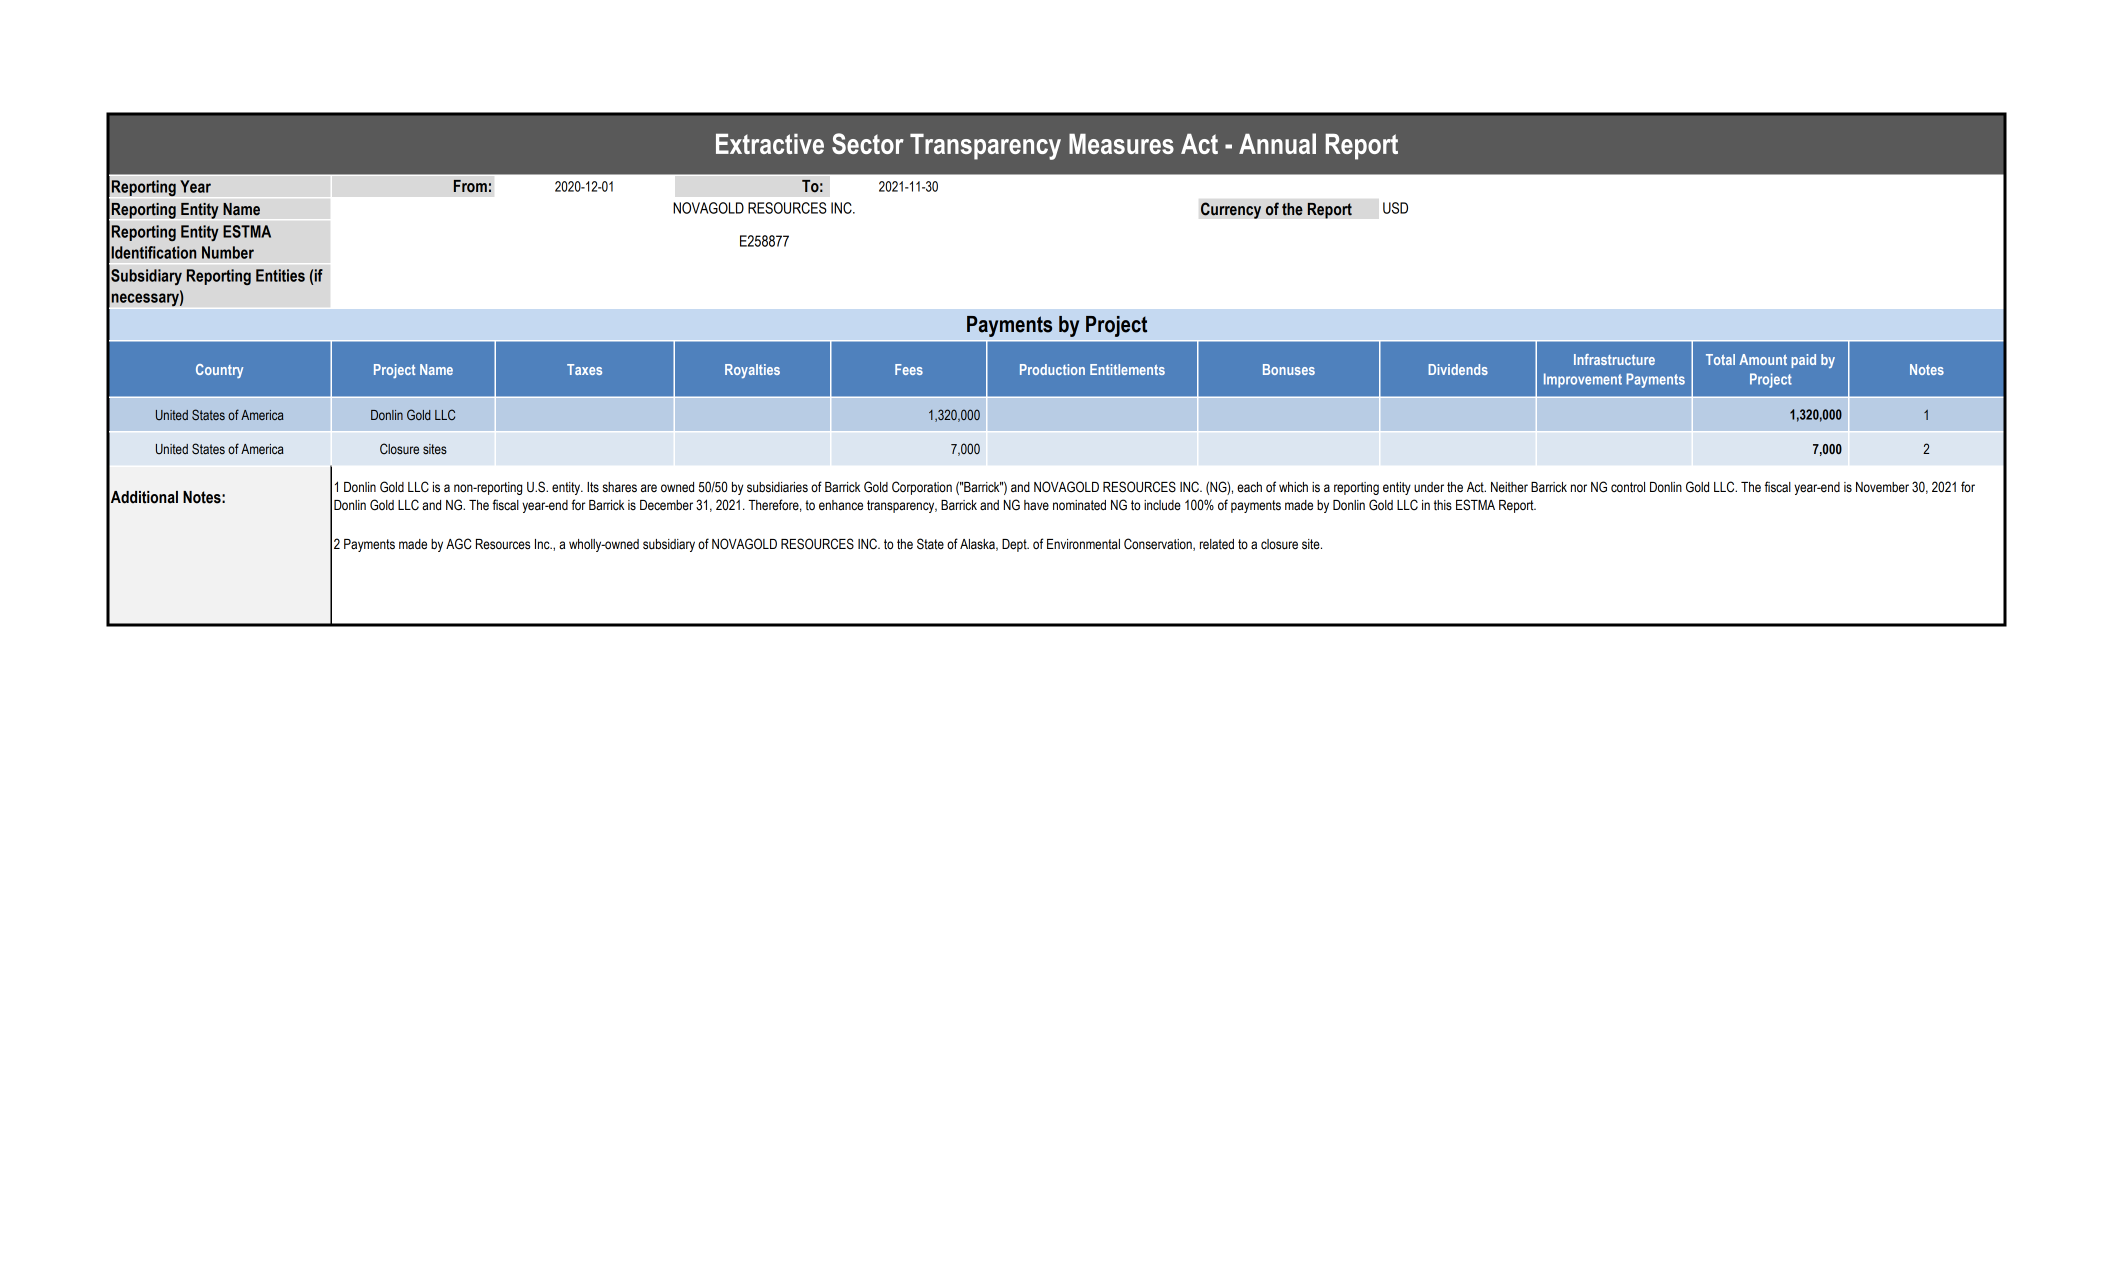 This screenshot has width=2114, height=1283. Describe the element at coordinates (1395, 208) in the screenshot. I see `USD` at that location.
